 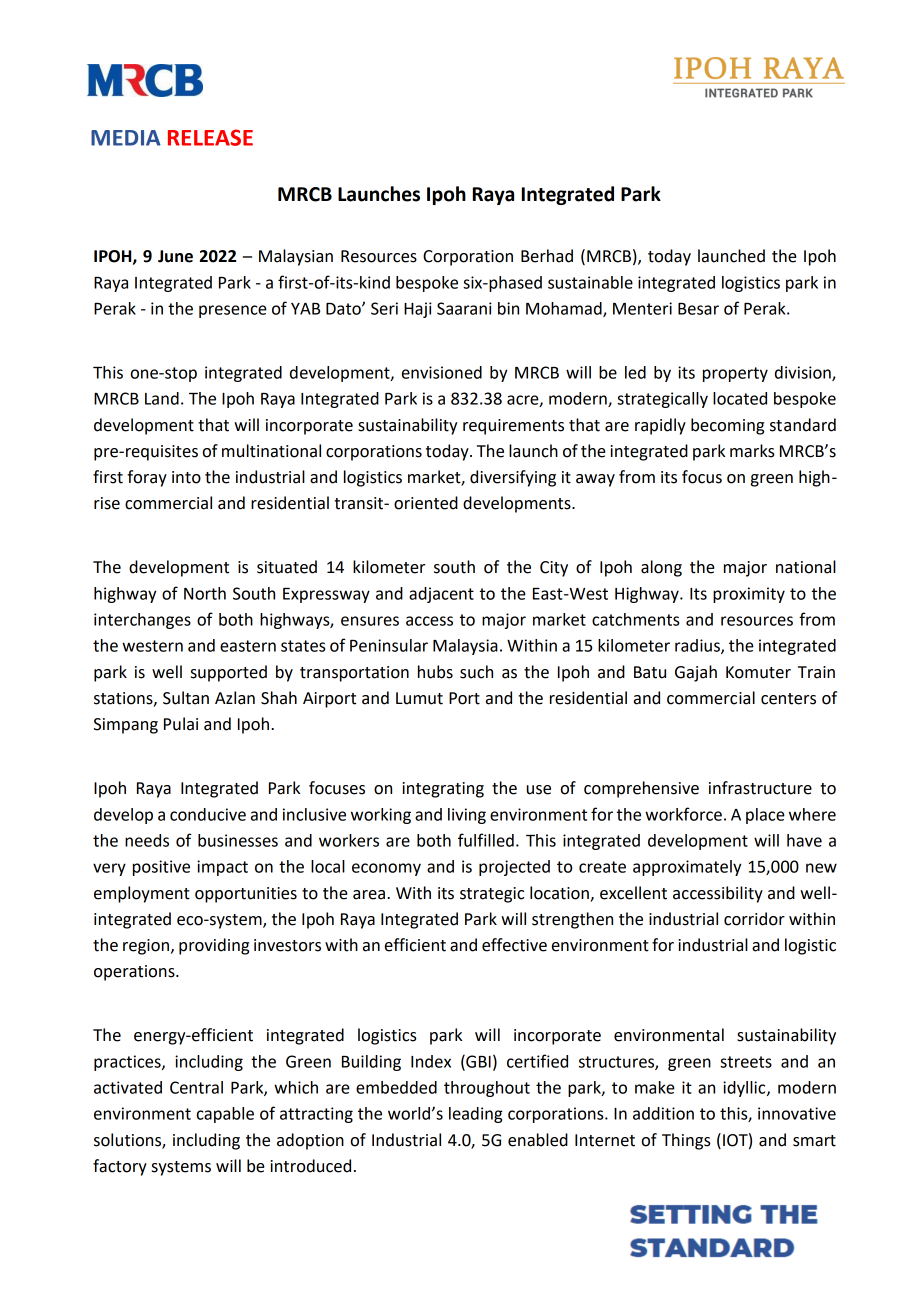 What do you see at coordinates (210, 137) in the page?
I see `RELEASE` at bounding box center [210, 137].
